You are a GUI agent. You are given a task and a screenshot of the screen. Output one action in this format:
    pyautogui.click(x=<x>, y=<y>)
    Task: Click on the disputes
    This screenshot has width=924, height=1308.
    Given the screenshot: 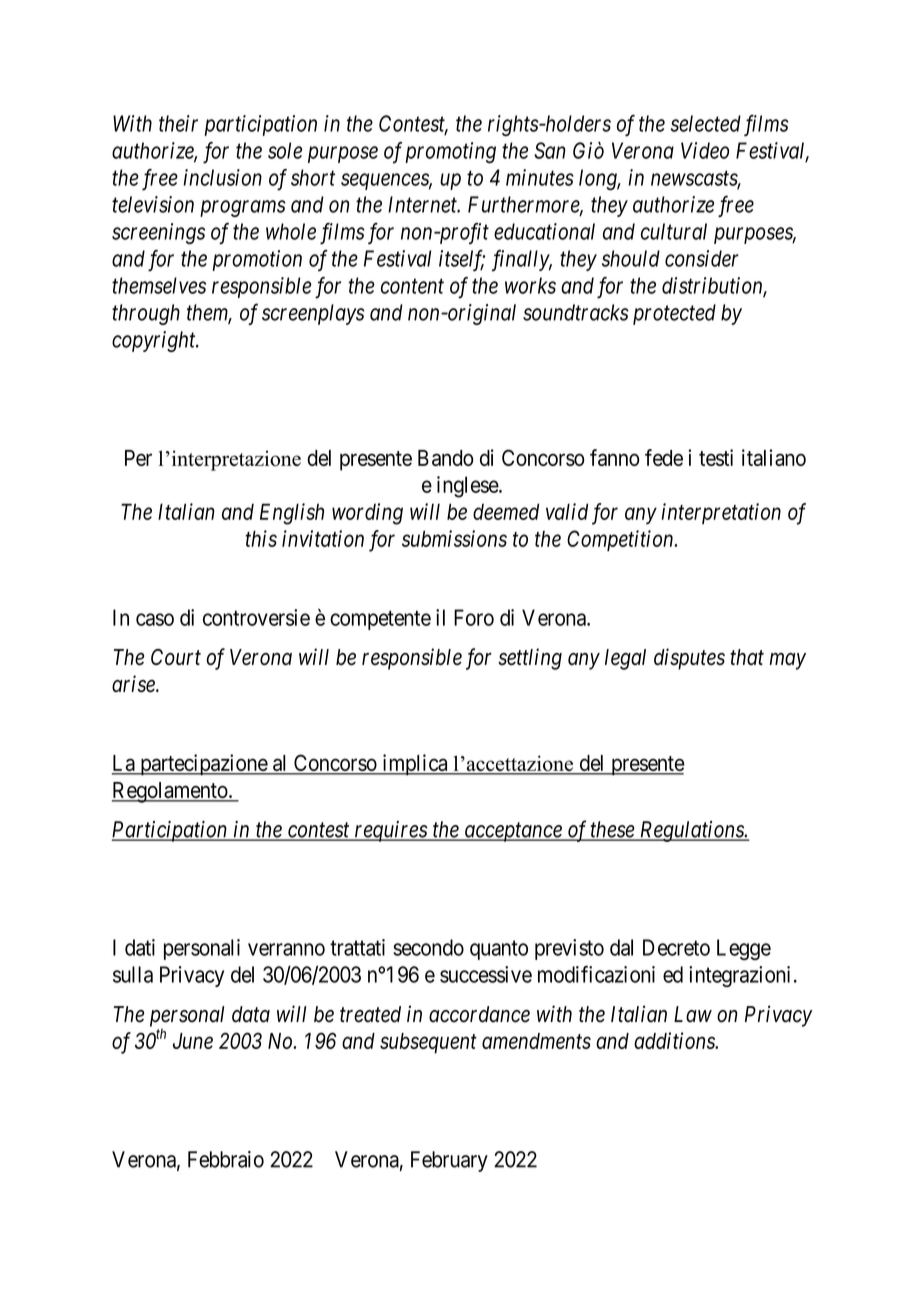 What is the action you would take?
    pyautogui.click(x=689, y=659)
